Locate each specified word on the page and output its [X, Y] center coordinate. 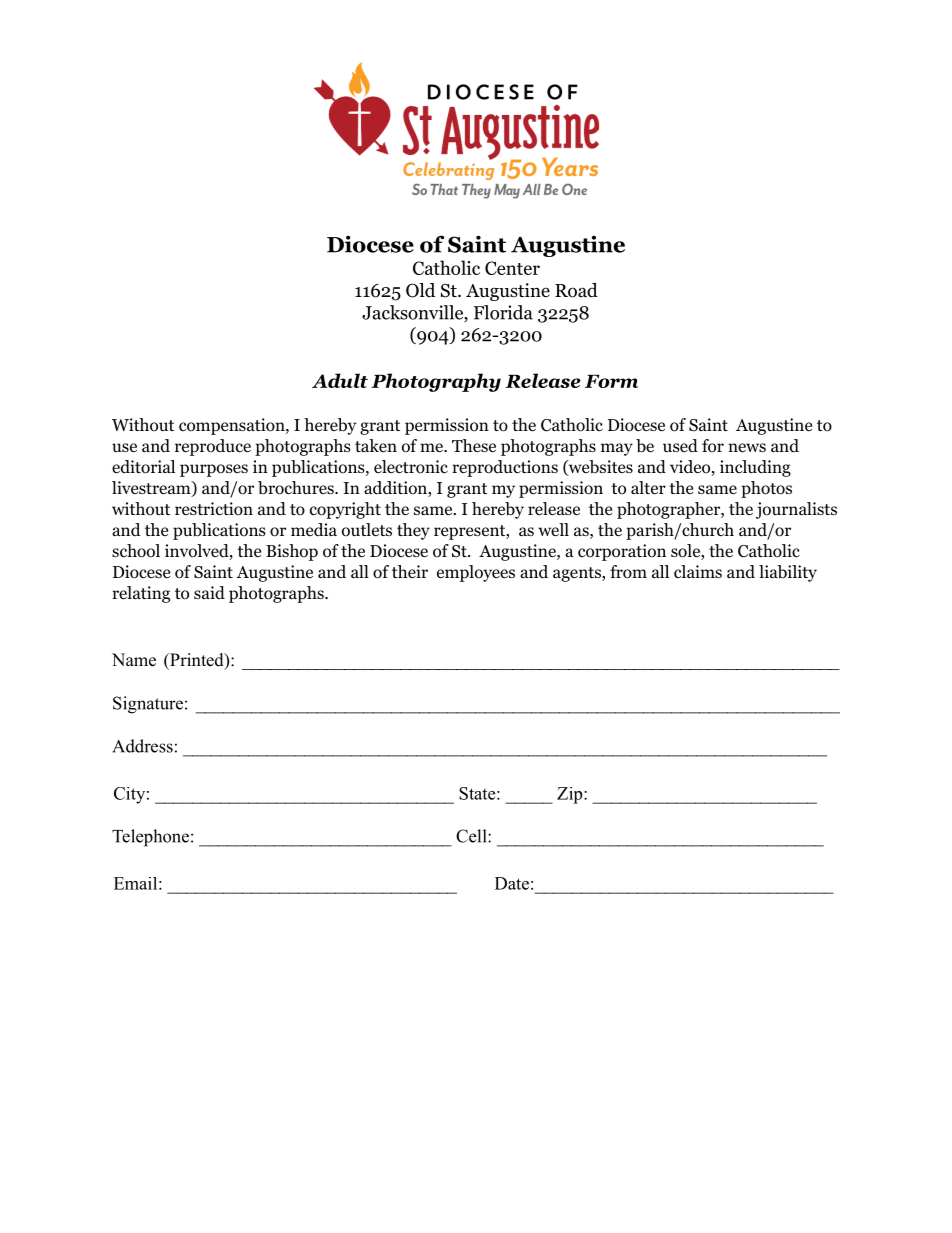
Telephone [150, 838]
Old [420, 290]
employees [476, 573]
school [136, 551]
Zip [571, 795]
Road [576, 290]
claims [698, 571]
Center [512, 268]
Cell [472, 836]
